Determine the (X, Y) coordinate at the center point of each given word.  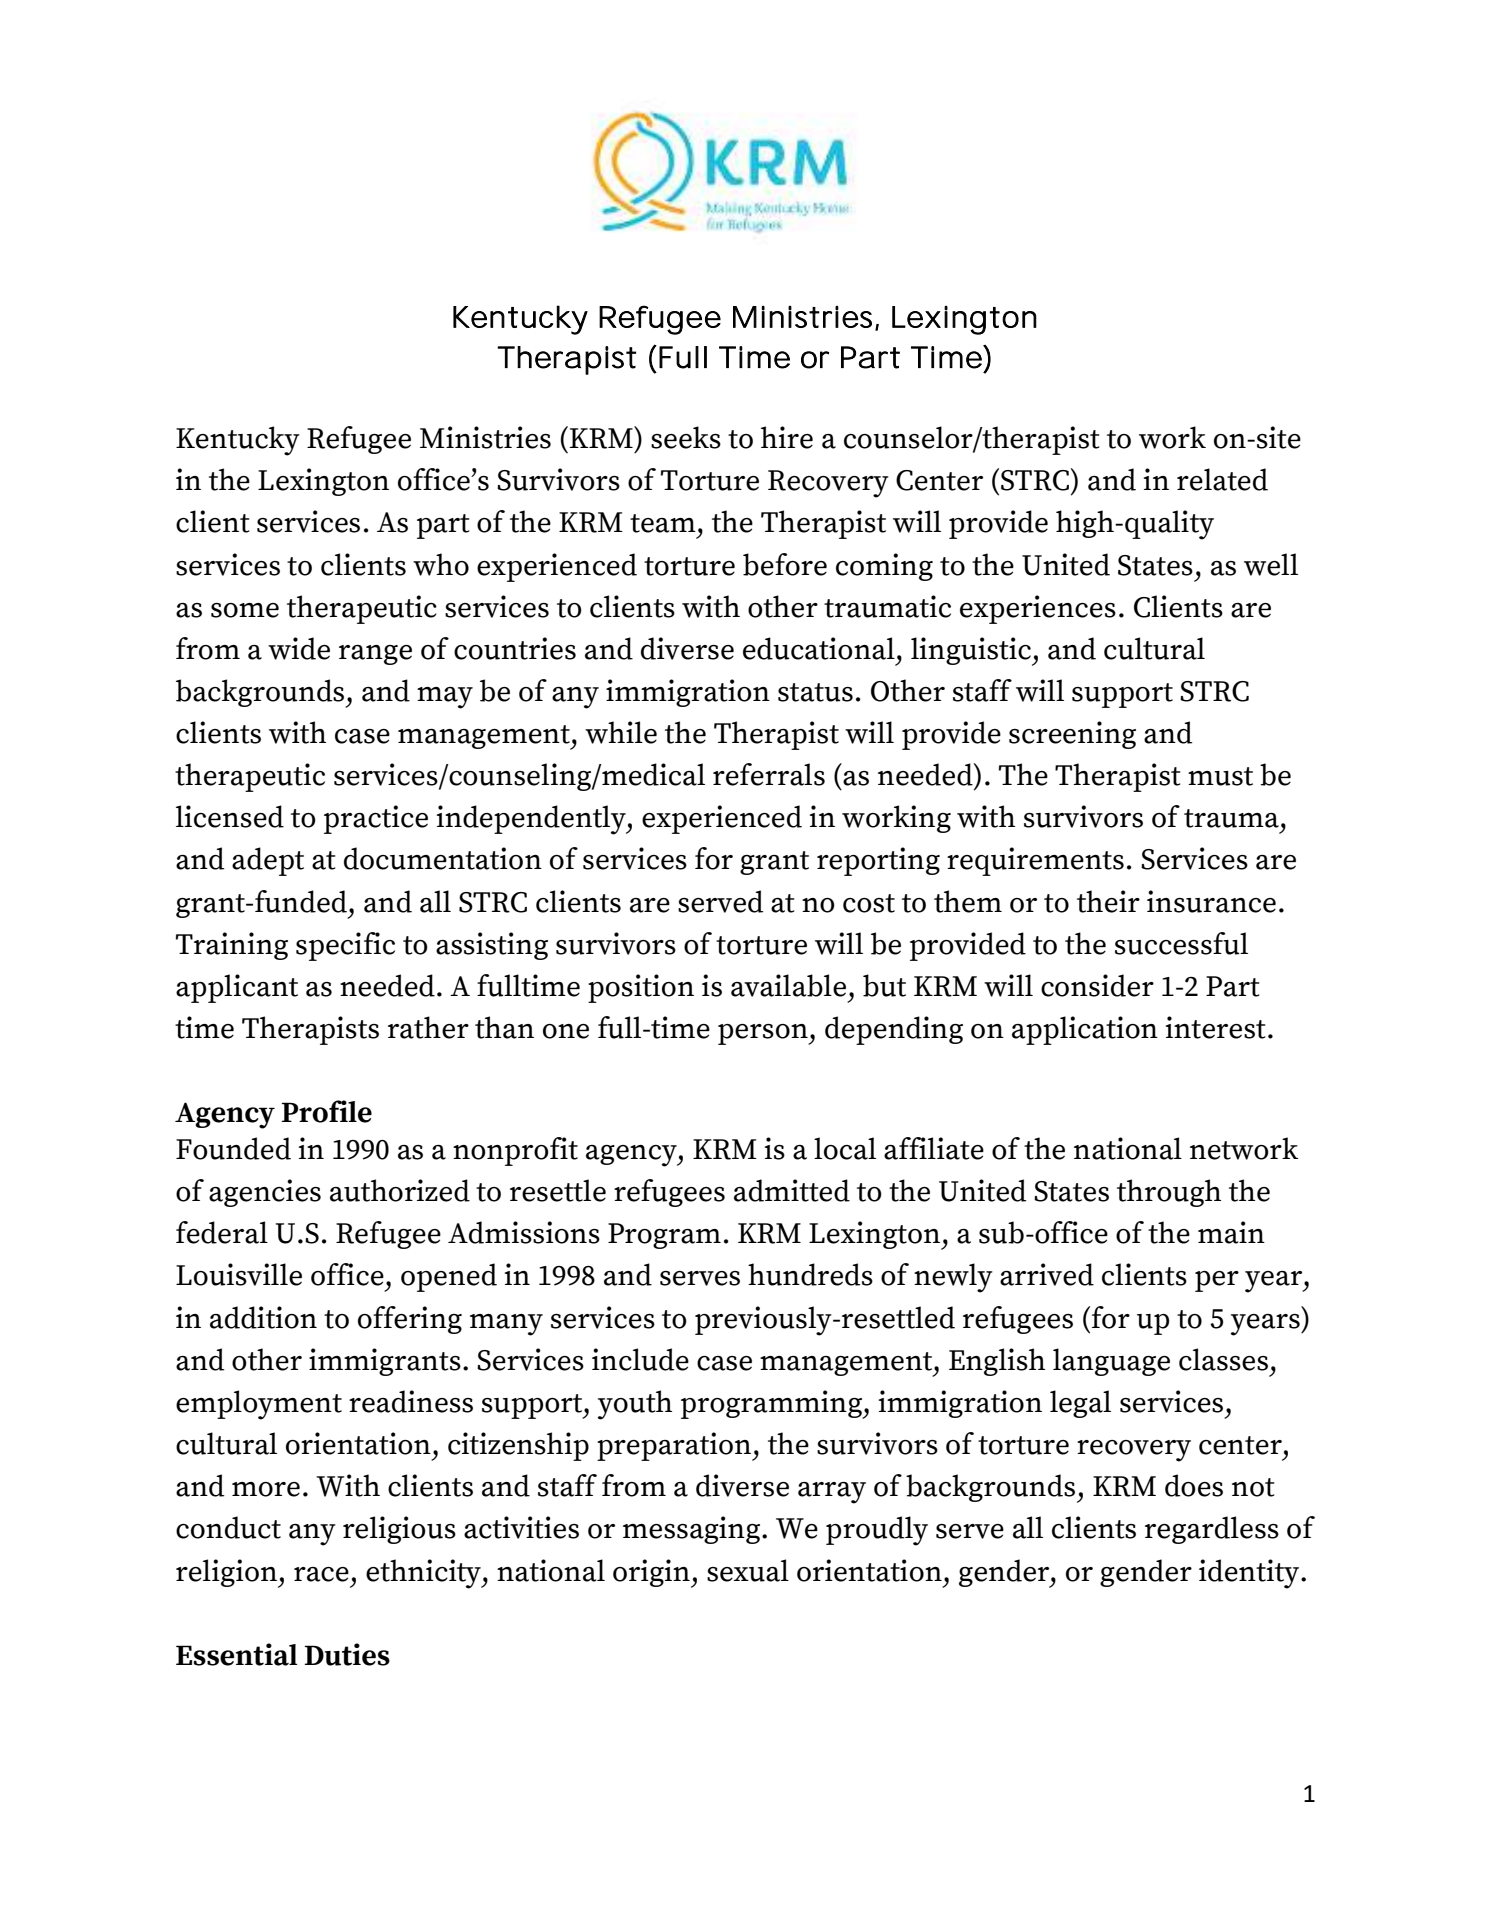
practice (376, 819)
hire (787, 437)
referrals (769, 774)
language (1111, 1362)
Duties (347, 1654)
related (1222, 479)
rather (428, 1027)
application (1085, 1030)
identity (1250, 1574)
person (764, 1034)
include (640, 1359)
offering (410, 1320)
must (1220, 776)
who (441, 564)
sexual (748, 1570)
